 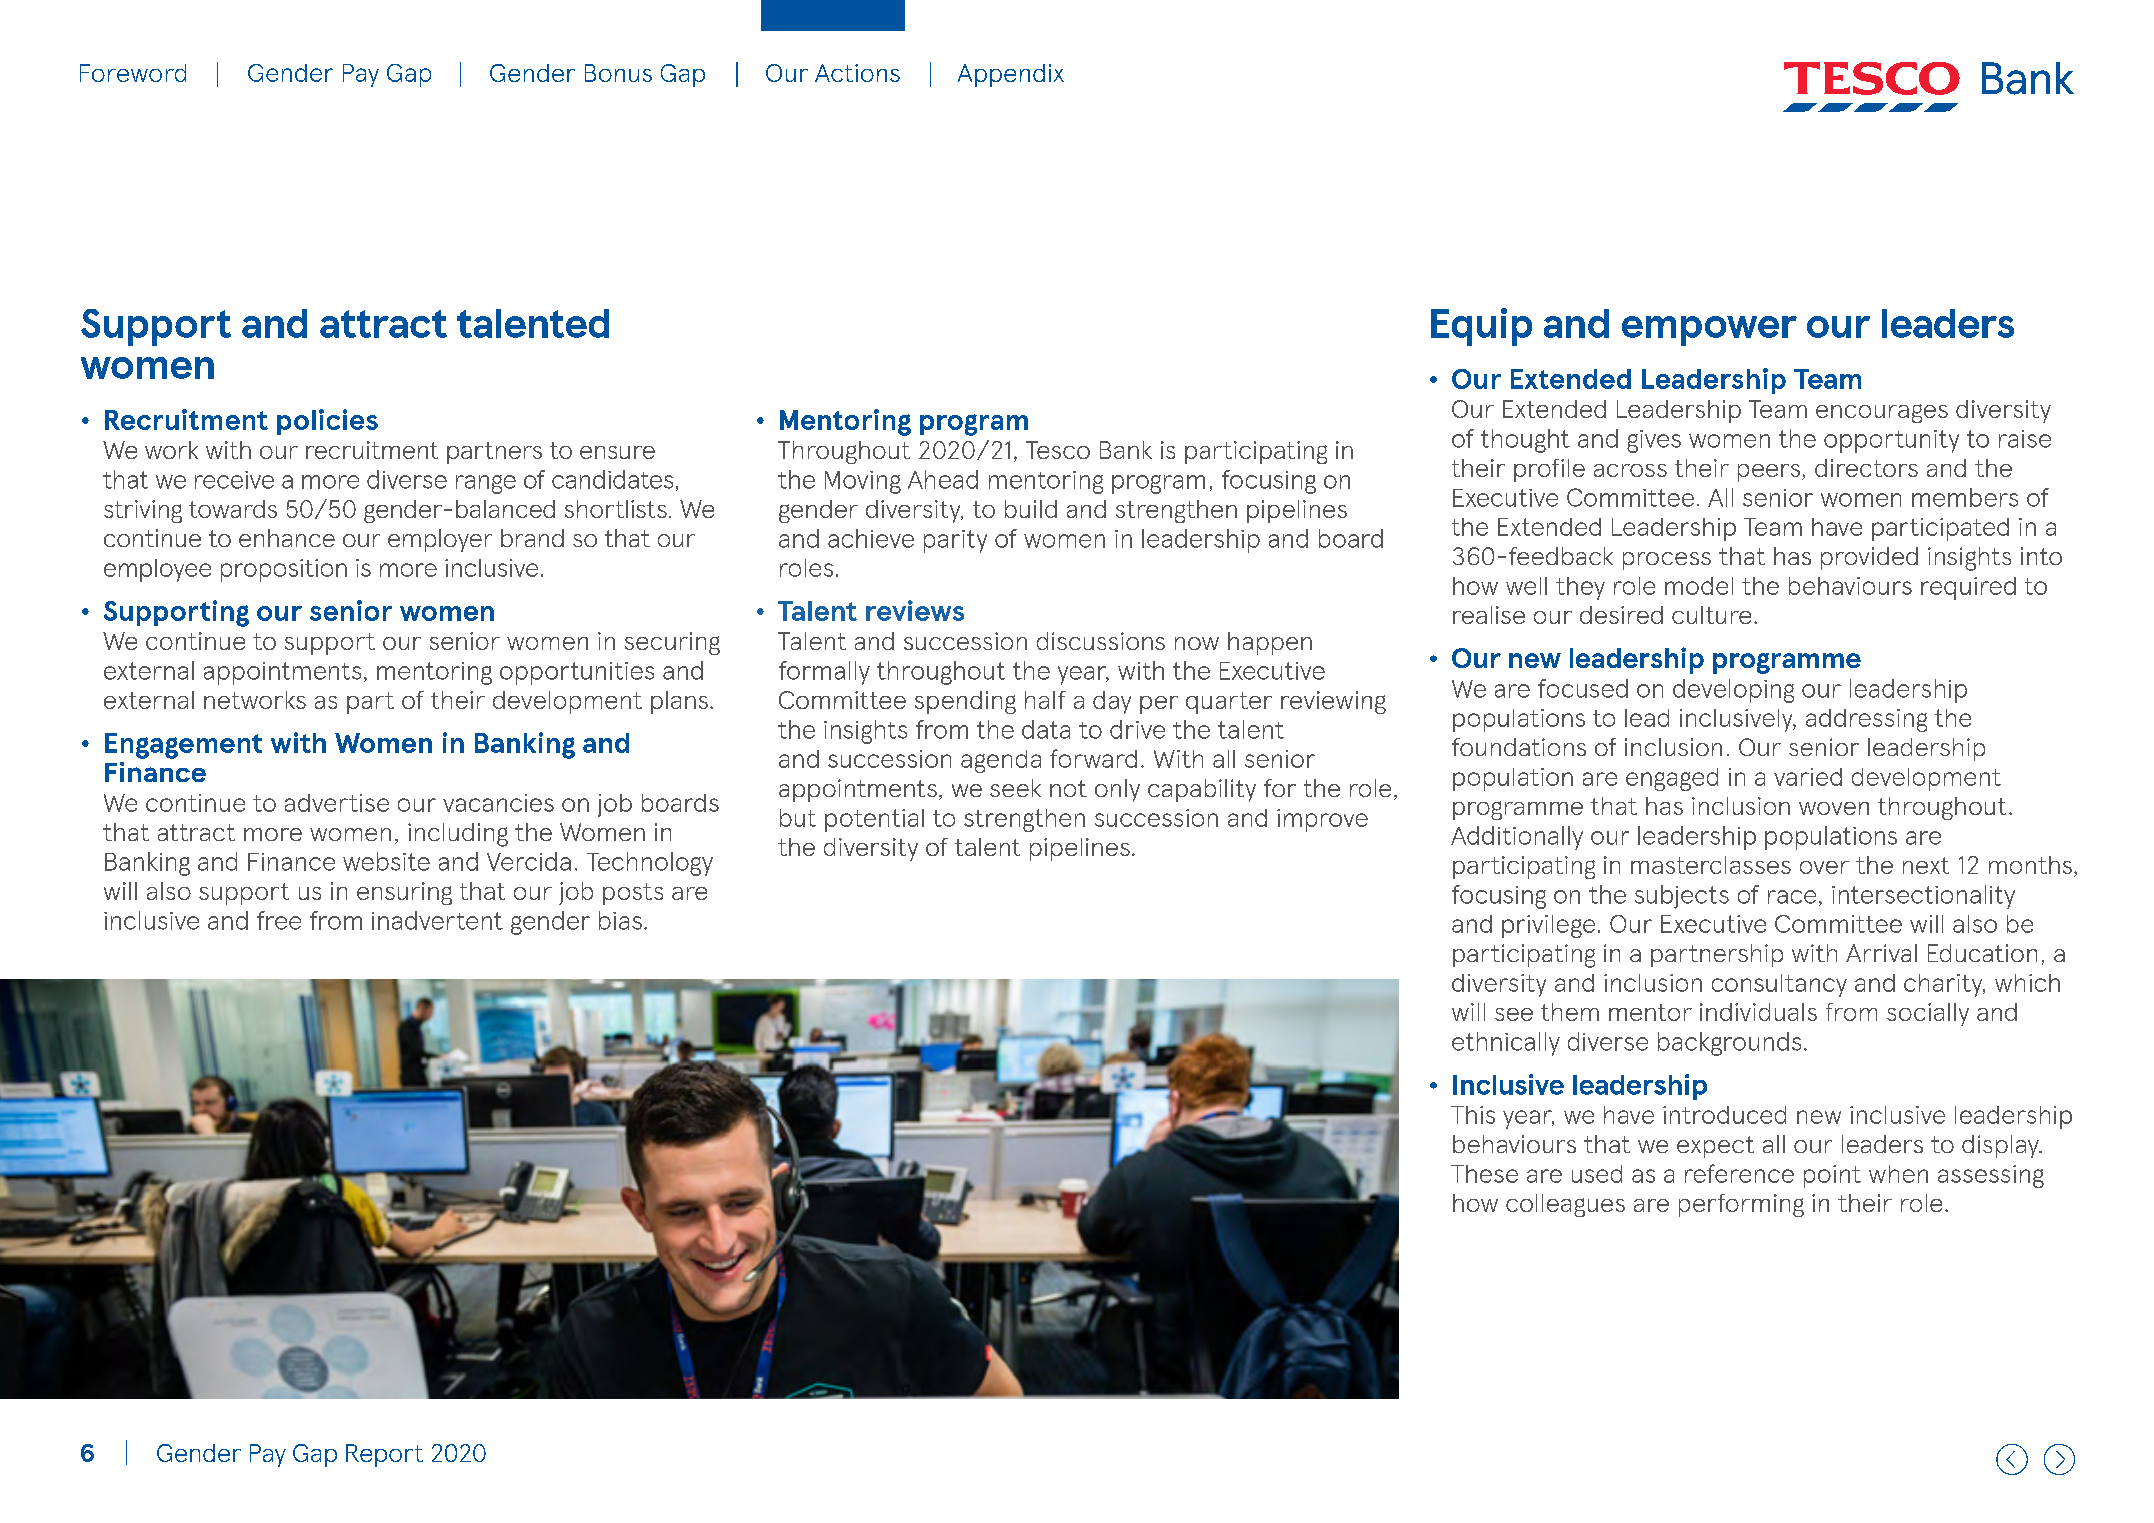 What do you see at coordinates (1565, 1205) in the screenshot?
I see `colleagues` at bounding box center [1565, 1205].
